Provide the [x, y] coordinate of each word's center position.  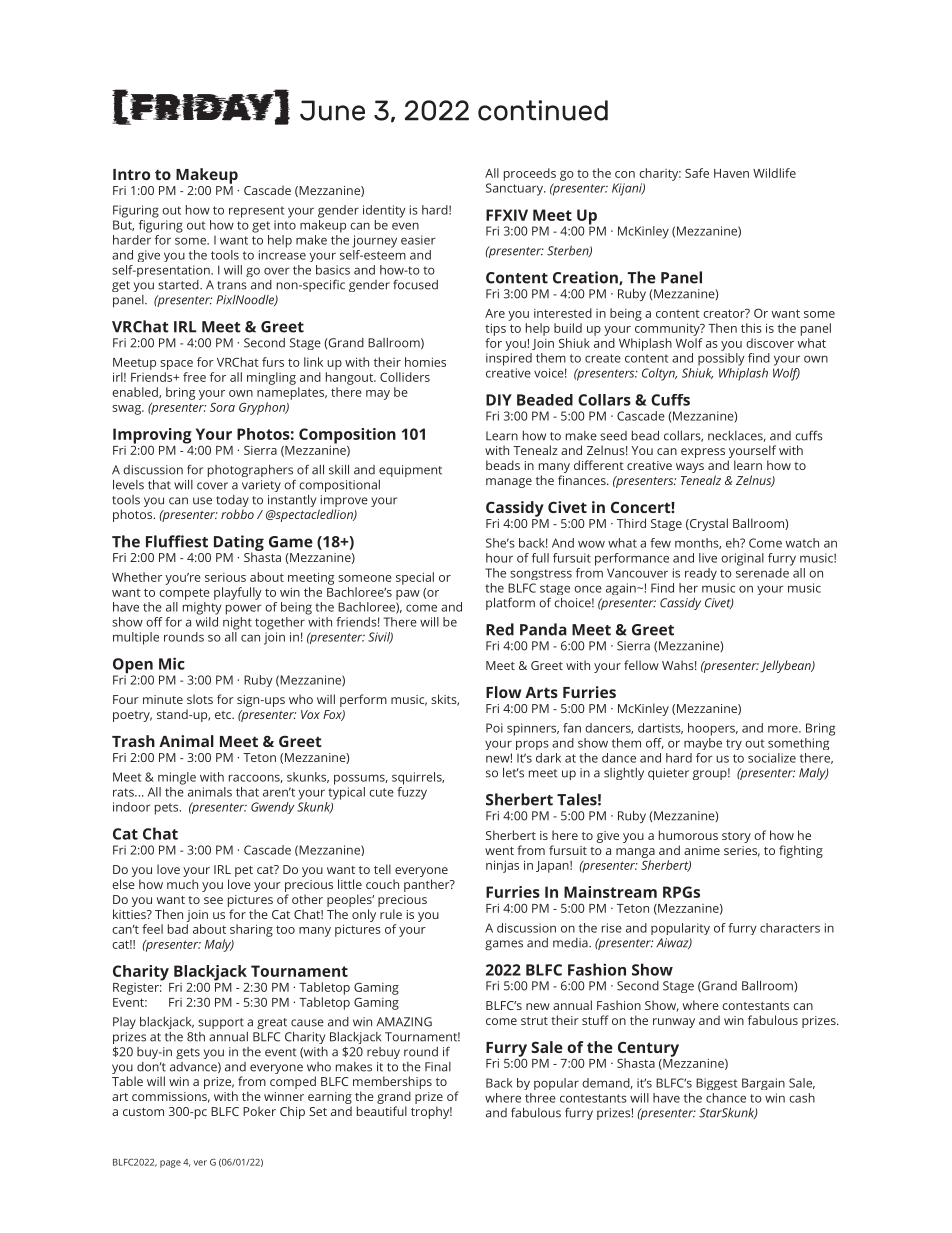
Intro [131, 174]
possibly [721, 359]
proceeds [530, 174]
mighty [202, 608]
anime [702, 850]
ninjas [502, 866]
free [194, 377]
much [182, 884]
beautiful [382, 1111]
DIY [499, 400]
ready [701, 574]
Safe [697, 173]
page [170, 1164]
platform [510, 604]
